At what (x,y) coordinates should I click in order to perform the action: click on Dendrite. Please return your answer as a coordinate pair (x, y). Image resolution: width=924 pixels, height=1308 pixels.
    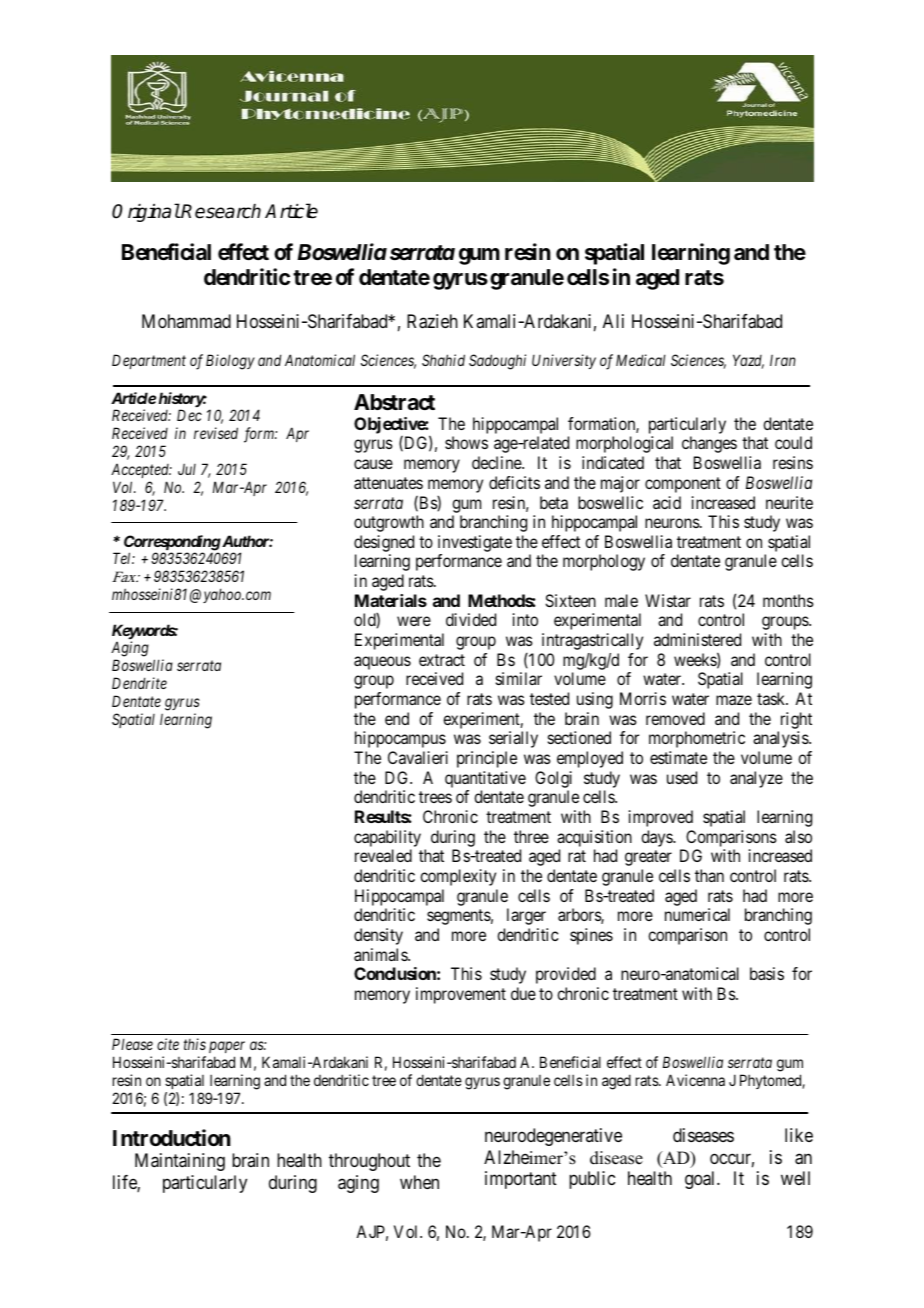
    Looking at the image, I should click on (139, 683).
